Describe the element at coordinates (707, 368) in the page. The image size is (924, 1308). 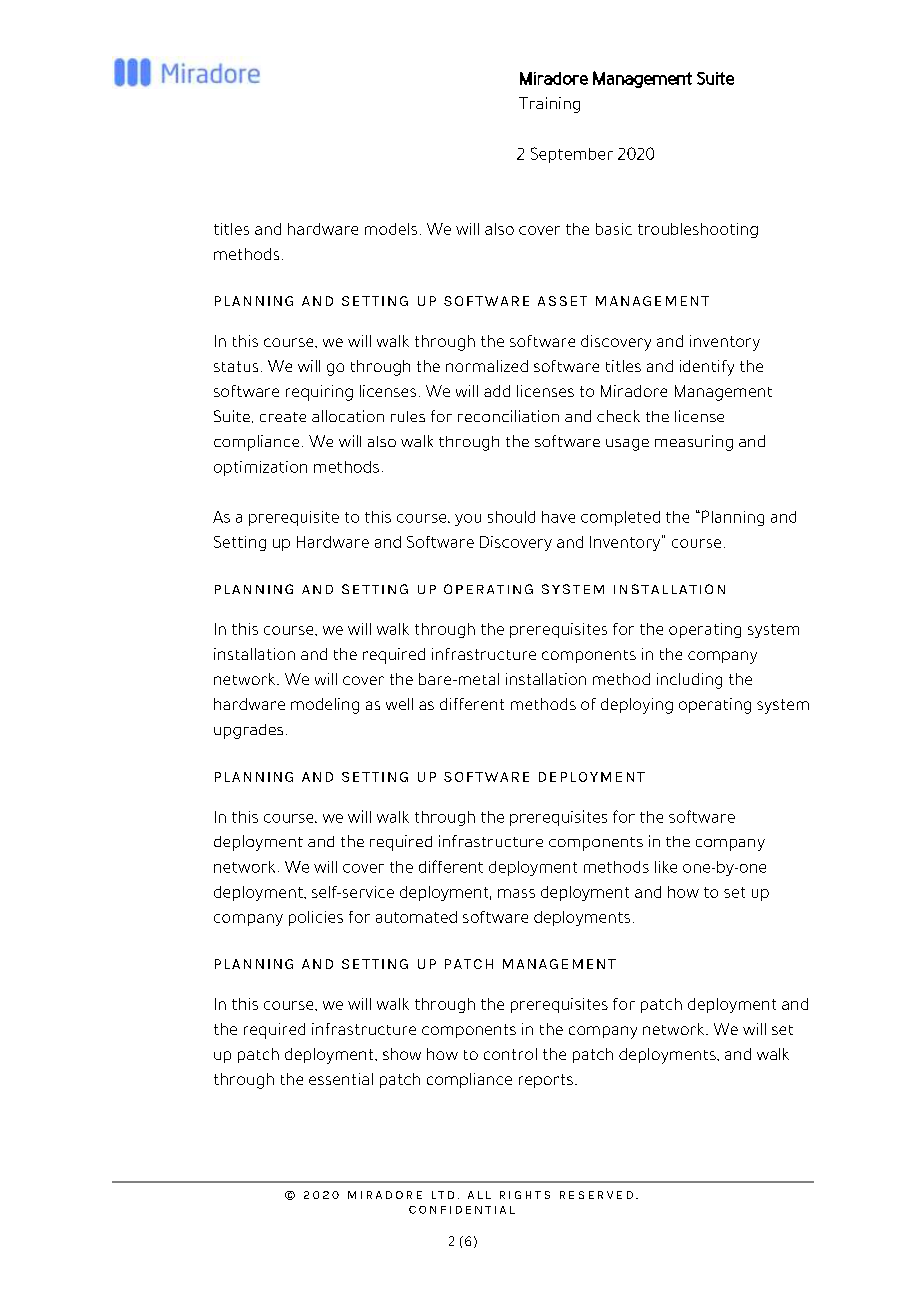
I see `identify` at that location.
